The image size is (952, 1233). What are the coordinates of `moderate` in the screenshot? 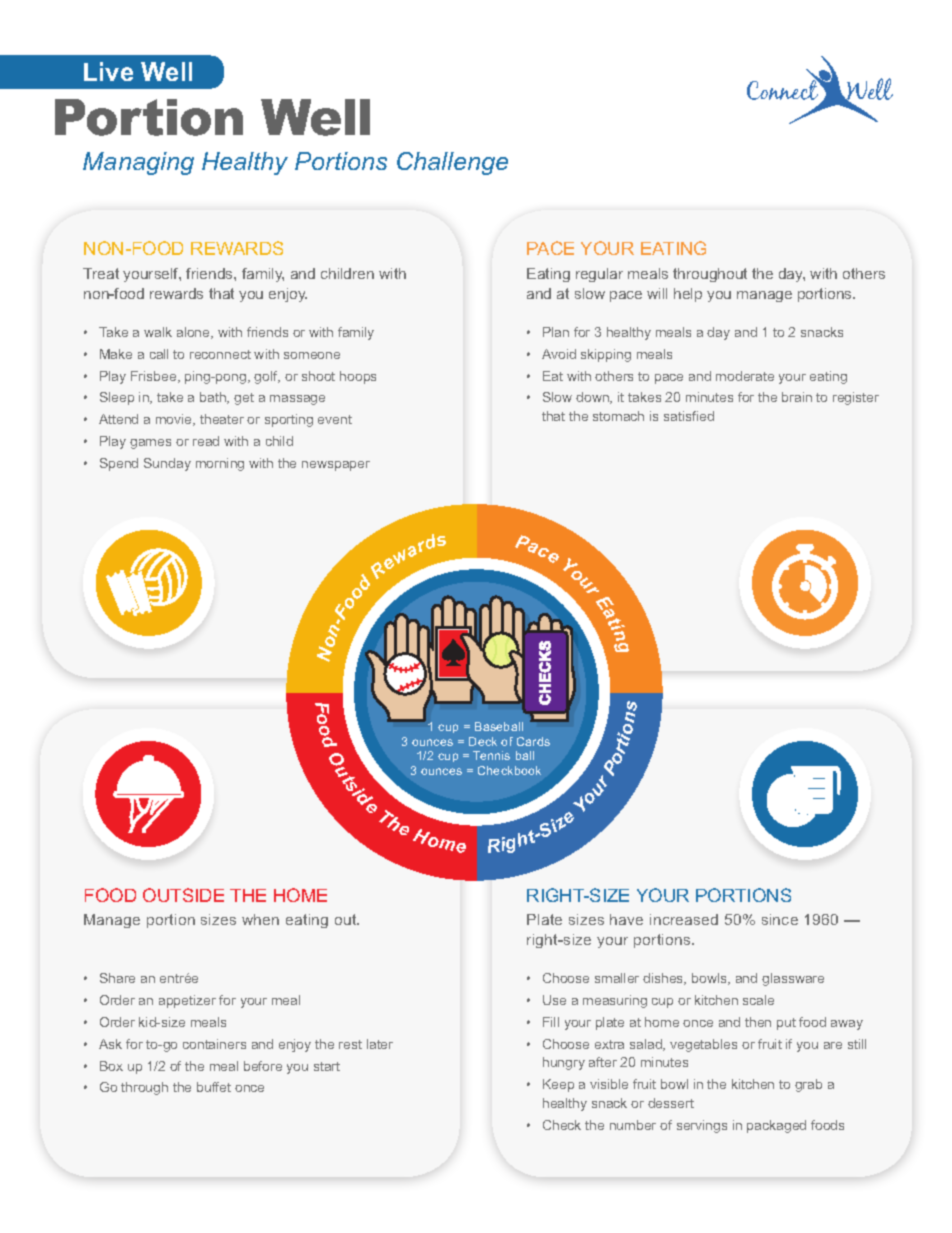 It's located at (745, 376).
